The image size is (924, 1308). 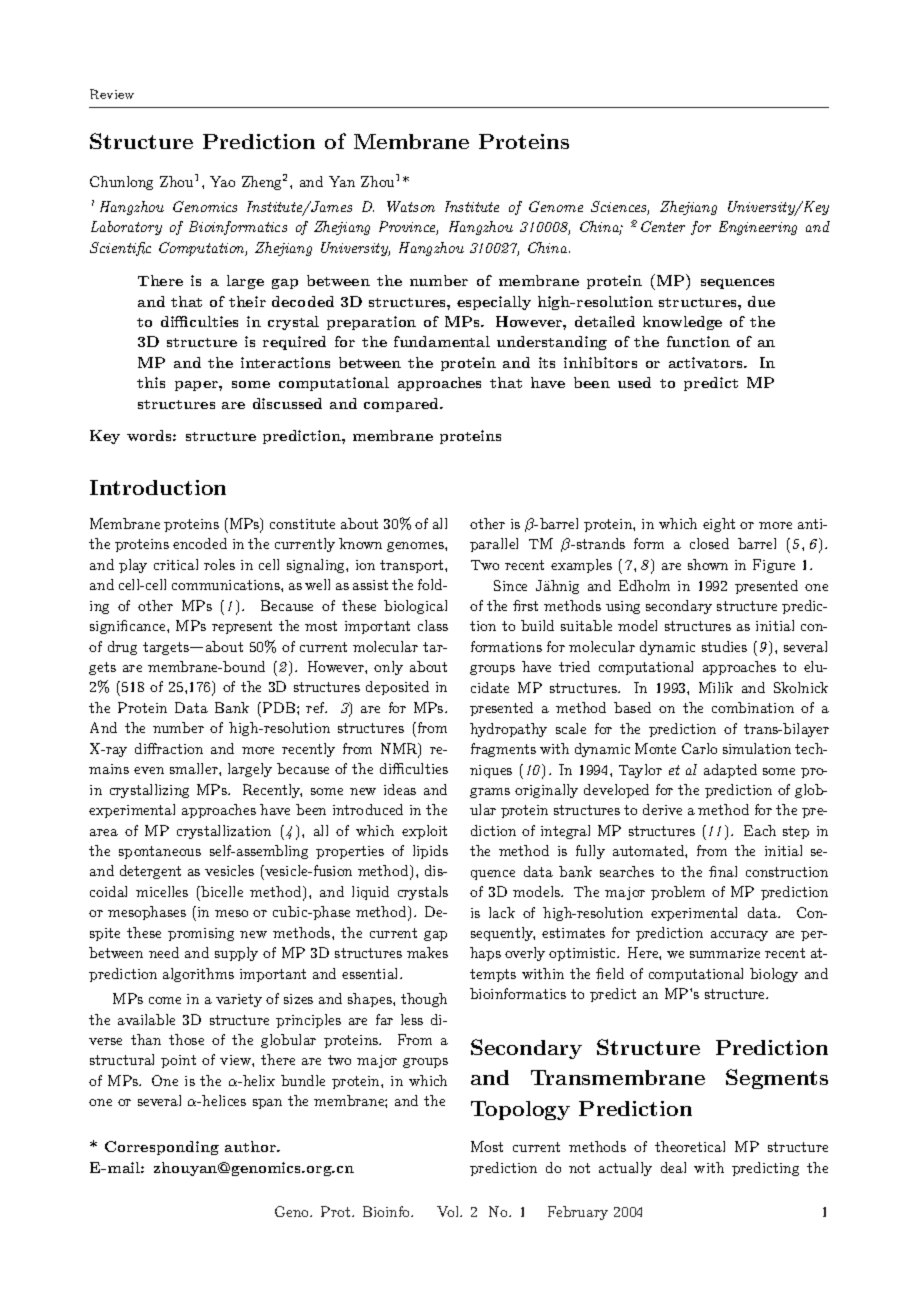 I want to click on Vol, so click(x=449, y=1211).
